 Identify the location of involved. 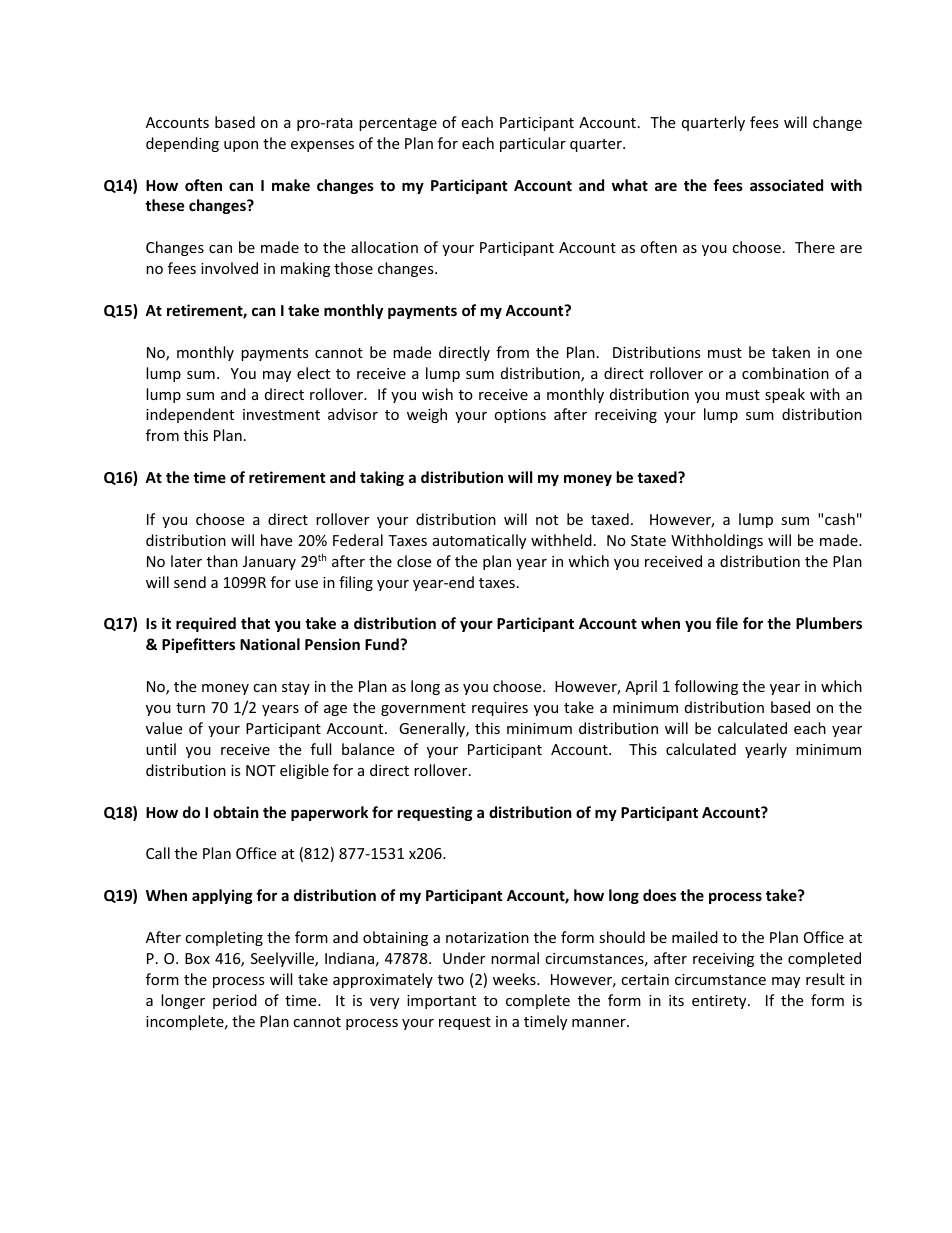
(229, 268).
